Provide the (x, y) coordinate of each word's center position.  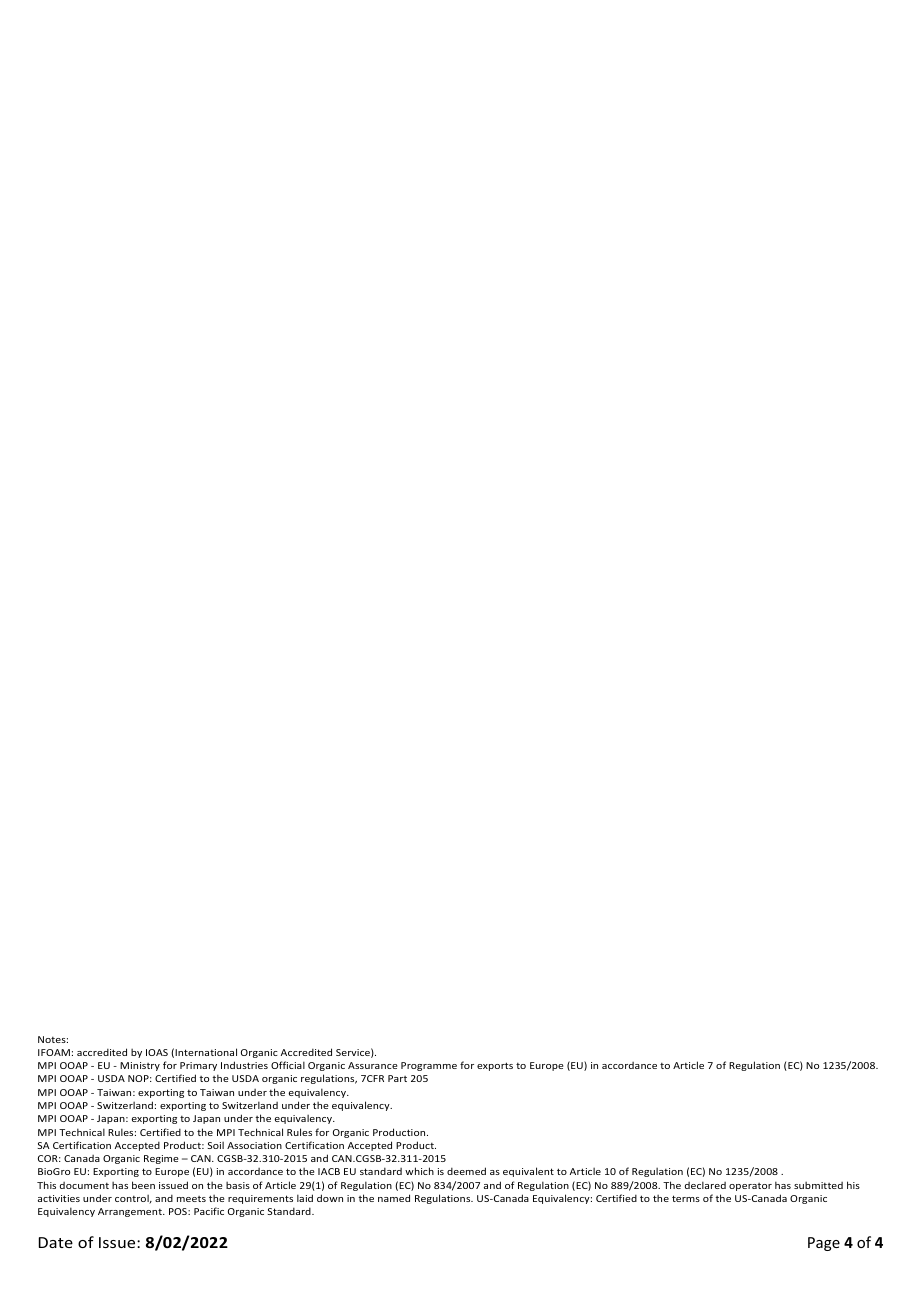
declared (705, 1185)
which (419, 1171)
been (143, 1185)
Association (254, 1145)
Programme (429, 1066)
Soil (215, 1145)
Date (56, 1242)
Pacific (209, 1211)
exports (495, 1066)
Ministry (140, 1066)
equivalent (528, 1172)
